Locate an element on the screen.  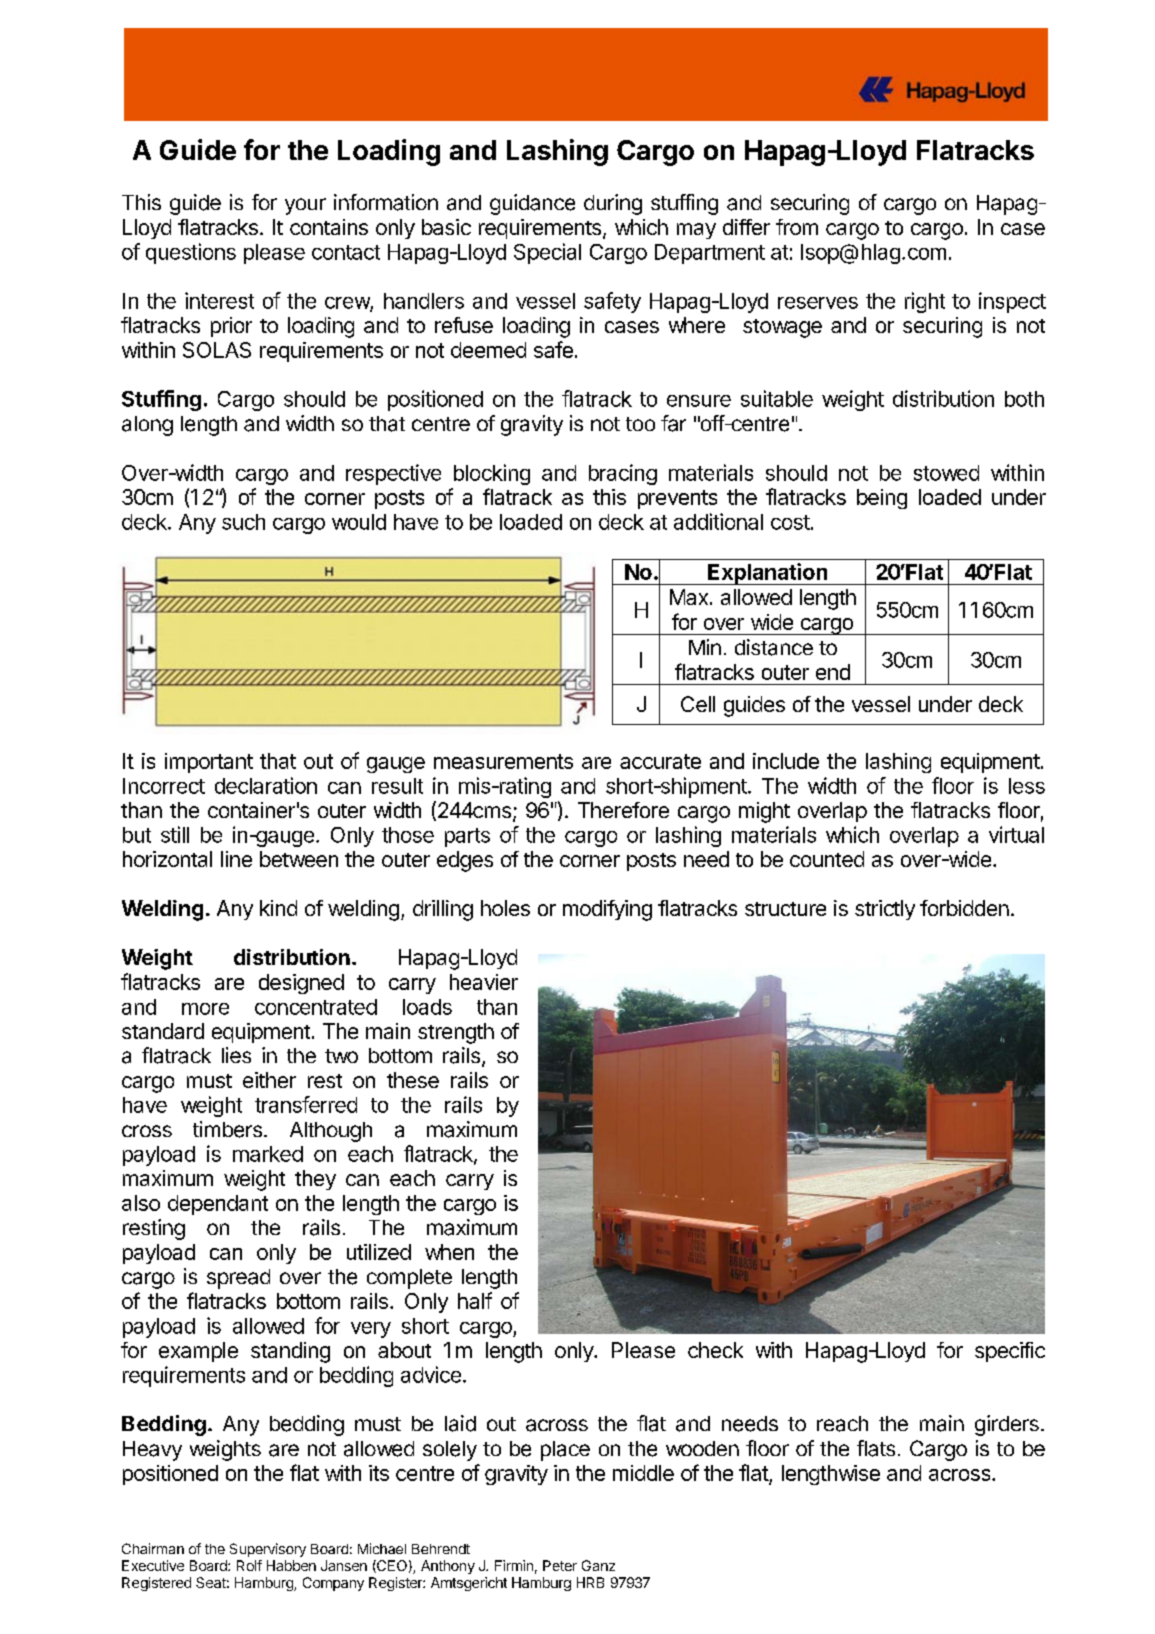
modifying is located at coordinates (607, 910).
